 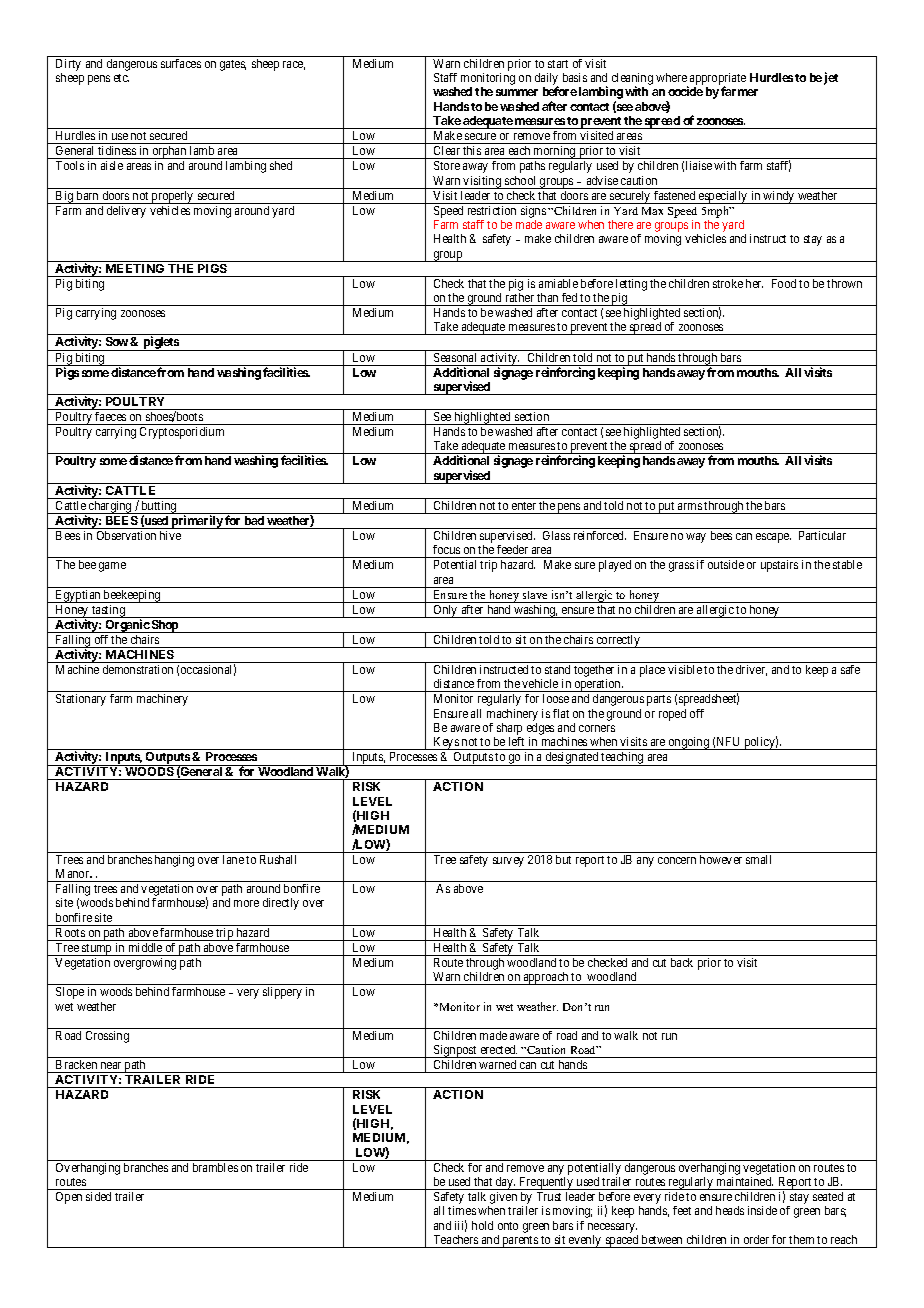 I want to click on demonstration, so click(x=138, y=669).
